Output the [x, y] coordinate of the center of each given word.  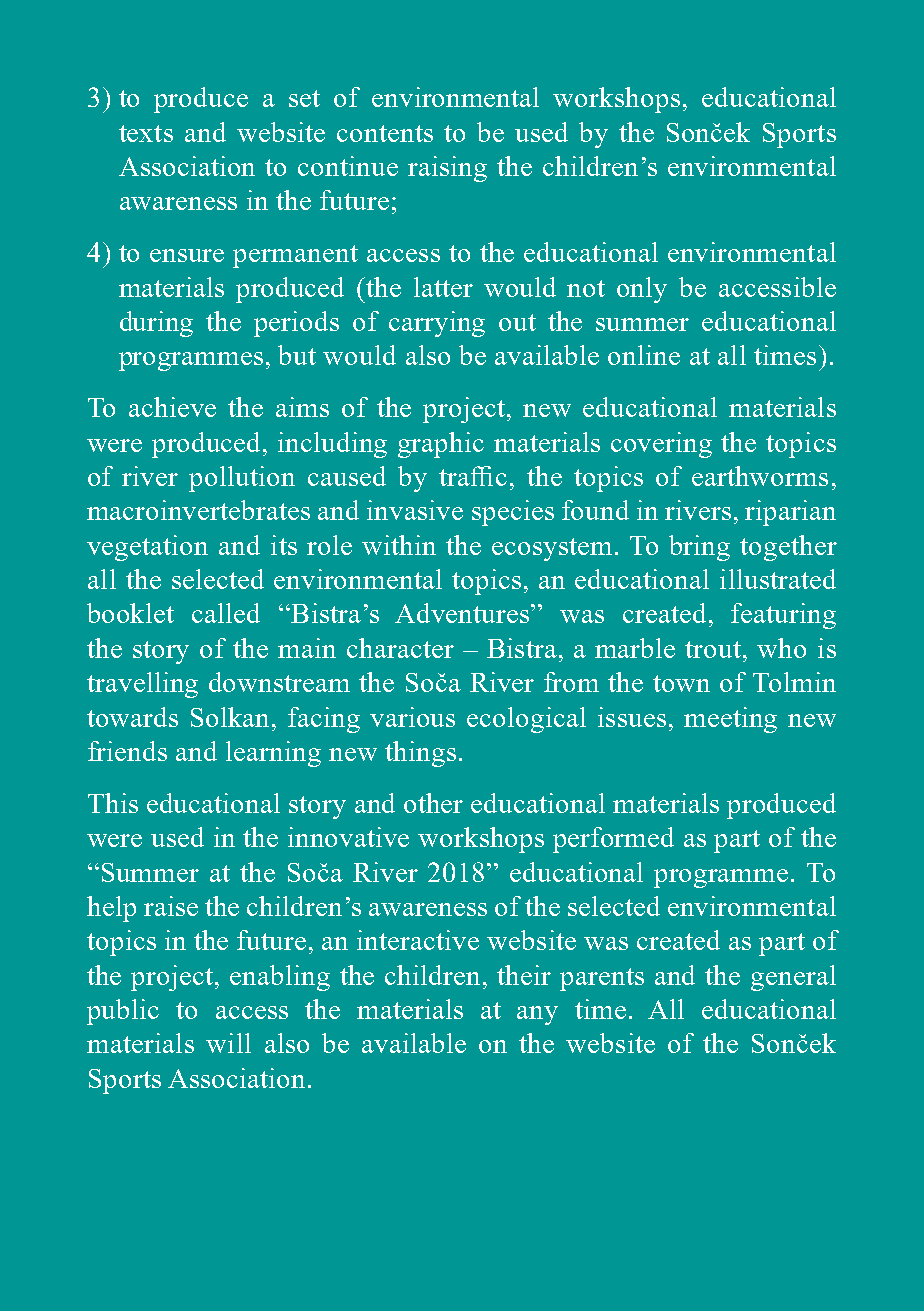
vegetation [147, 548]
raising [447, 169]
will [228, 1043]
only [642, 290]
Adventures [463, 613]
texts [146, 133]
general [793, 978]
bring [699, 548]
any [537, 1015]
